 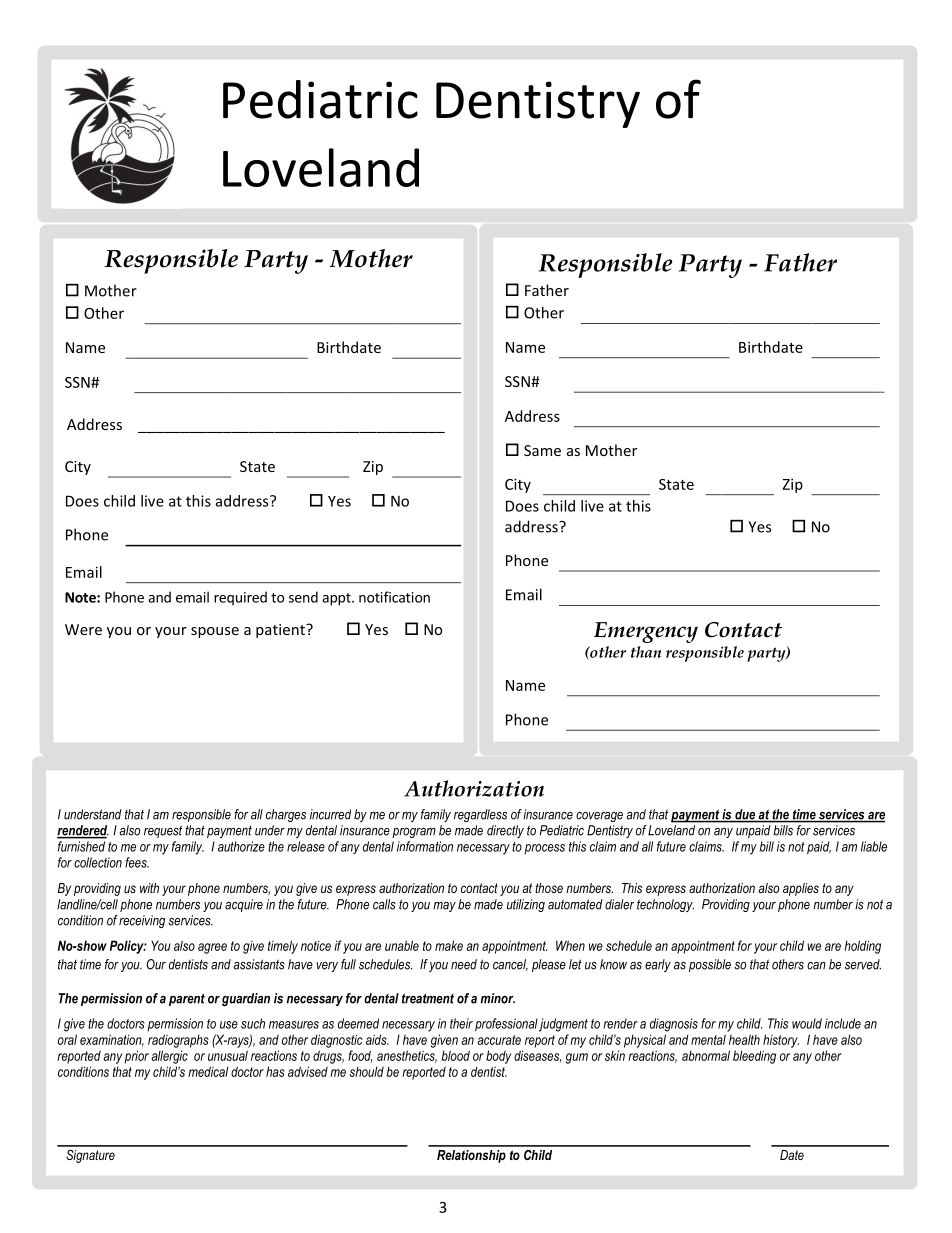 I want to click on than, so click(x=646, y=652).
